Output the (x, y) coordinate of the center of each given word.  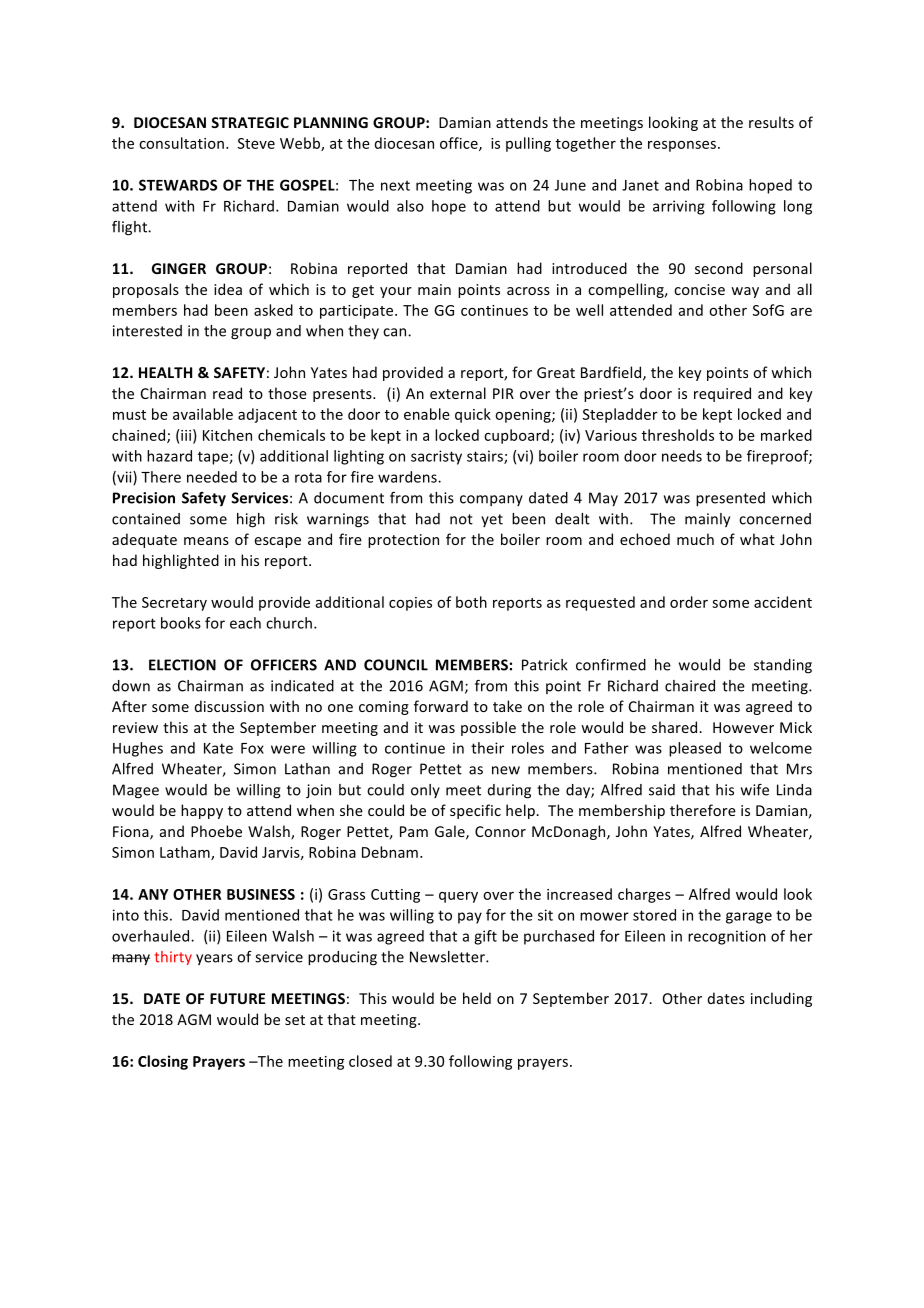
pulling (528, 144)
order (689, 602)
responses (682, 146)
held (477, 998)
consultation (181, 143)
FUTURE (237, 998)
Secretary (174, 604)
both (471, 602)
